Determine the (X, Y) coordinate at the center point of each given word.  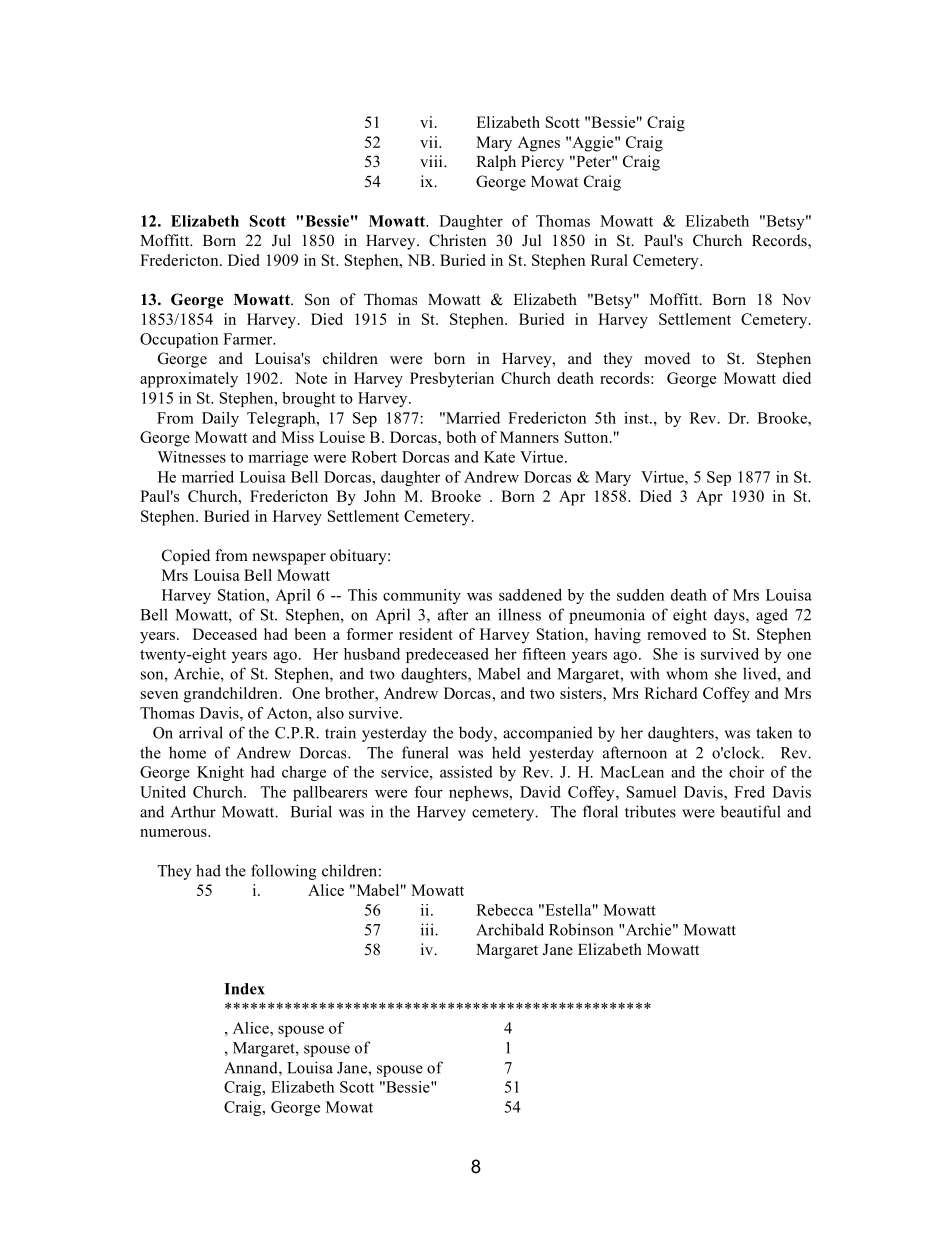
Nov (796, 299)
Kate (499, 457)
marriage (278, 458)
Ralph (496, 163)
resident (426, 634)
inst (637, 418)
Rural (609, 260)
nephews (480, 793)
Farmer (249, 339)
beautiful (751, 811)
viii (432, 161)
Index (244, 989)
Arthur (193, 811)
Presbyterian (452, 380)
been (310, 634)
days (730, 616)
